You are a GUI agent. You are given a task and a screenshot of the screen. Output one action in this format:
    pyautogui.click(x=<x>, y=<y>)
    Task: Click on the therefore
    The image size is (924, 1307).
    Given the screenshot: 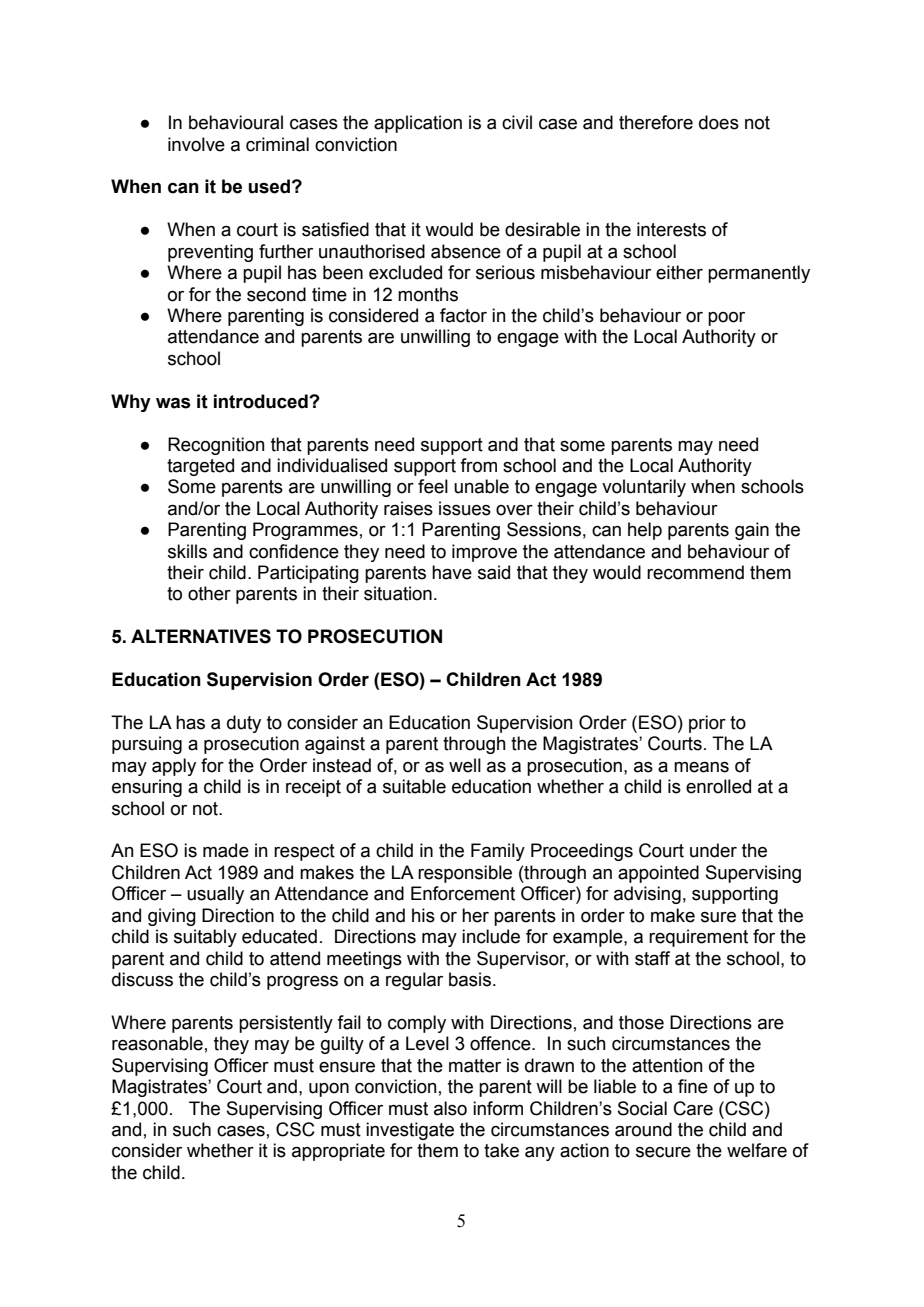 What is the action you would take?
    pyautogui.click(x=656, y=122)
